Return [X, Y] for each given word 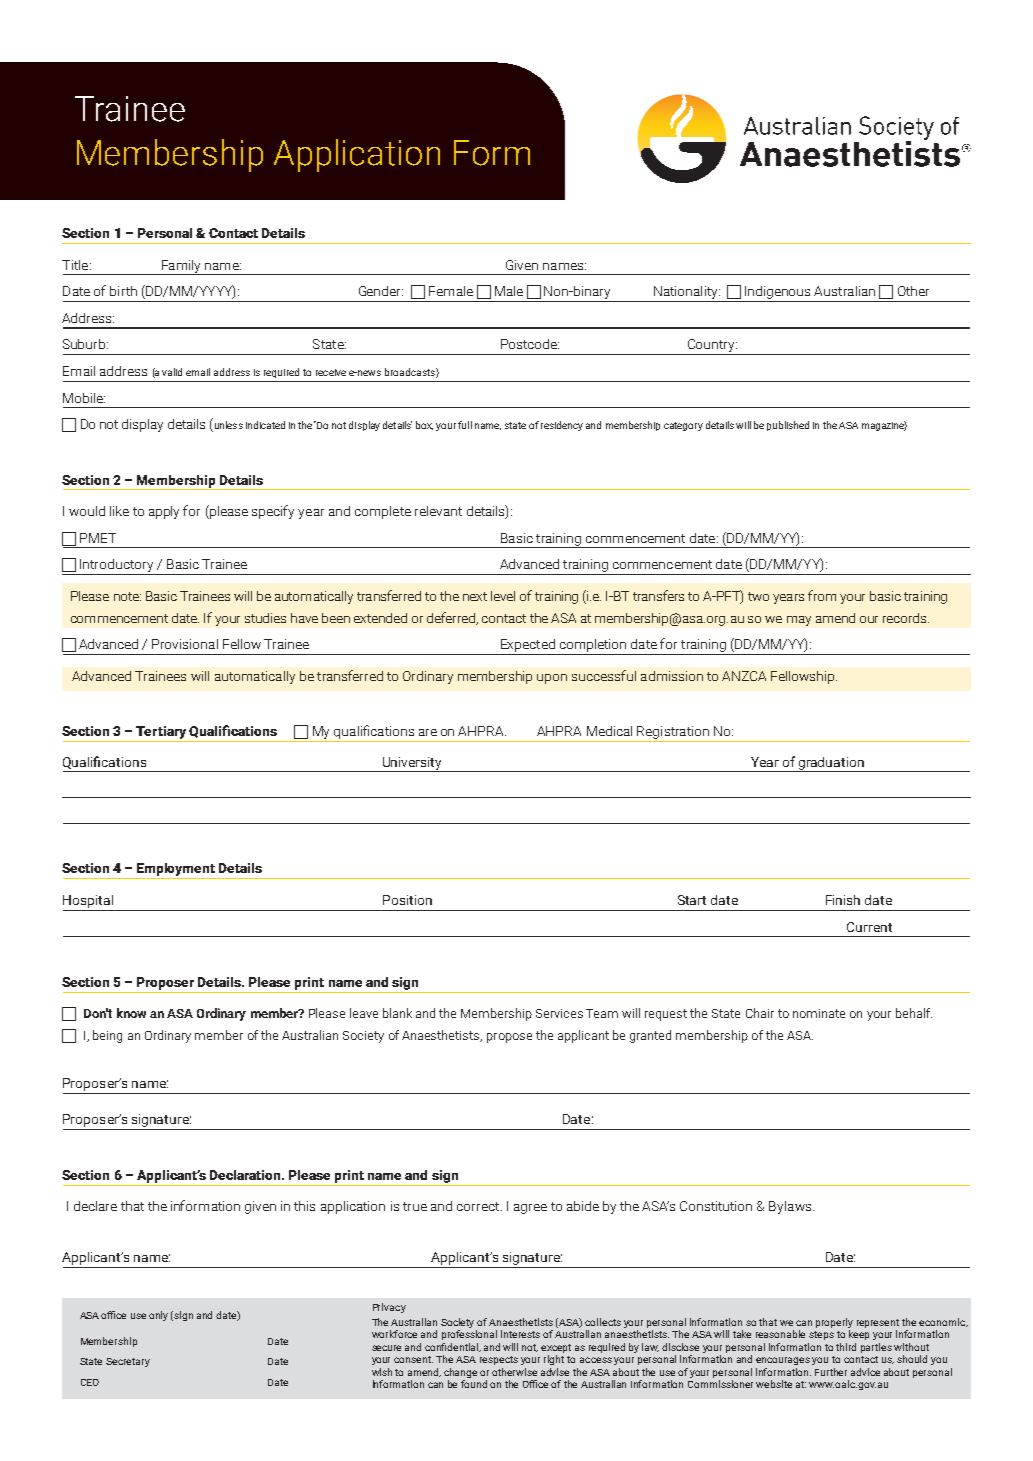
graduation [831, 764]
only [158, 1316]
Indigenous [778, 294]
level [503, 596]
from [822, 595]
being [107, 1036]
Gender [381, 291]
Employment [176, 871]
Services [559, 1013]
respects [499, 1360]
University [412, 764]
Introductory [117, 567]
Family [181, 267]
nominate [819, 1013]
